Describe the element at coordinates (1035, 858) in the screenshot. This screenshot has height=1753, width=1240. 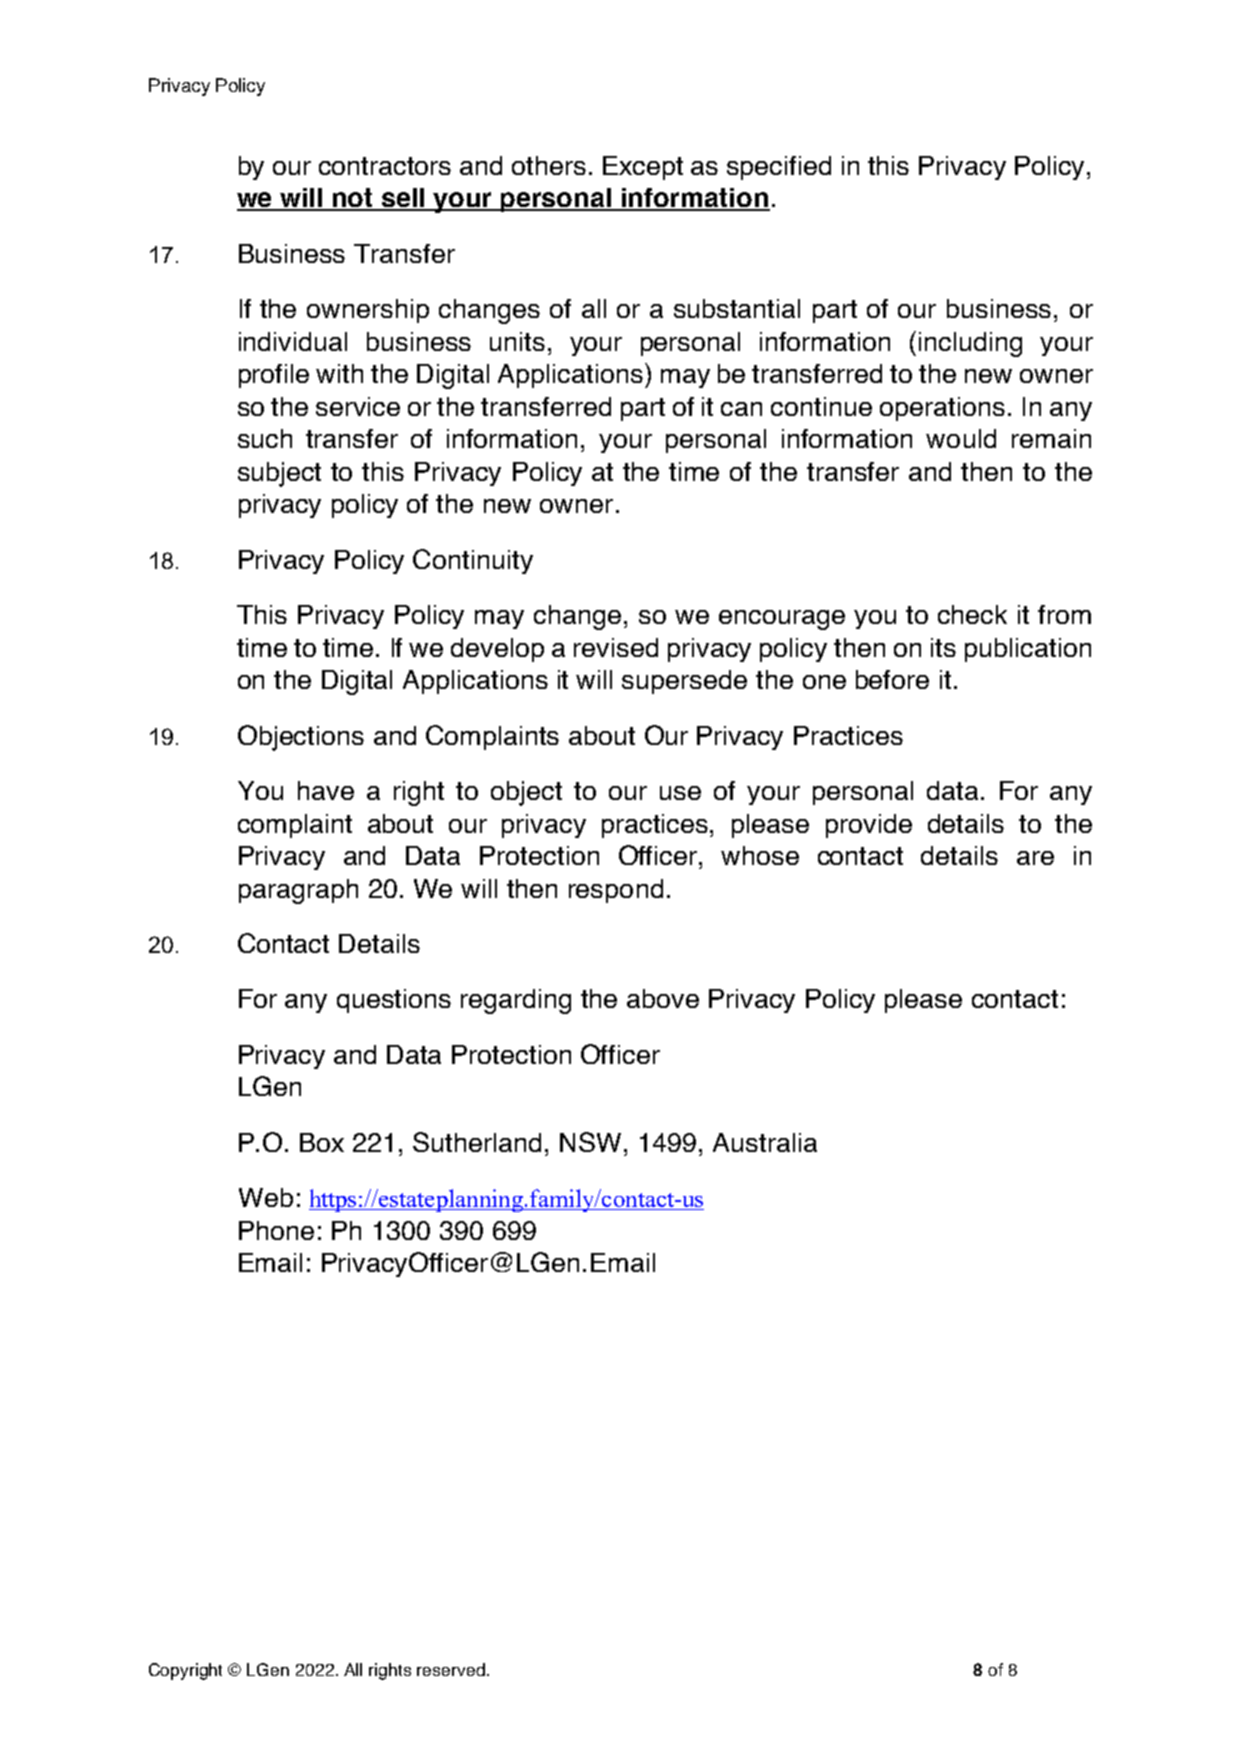
I see `are` at that location.
